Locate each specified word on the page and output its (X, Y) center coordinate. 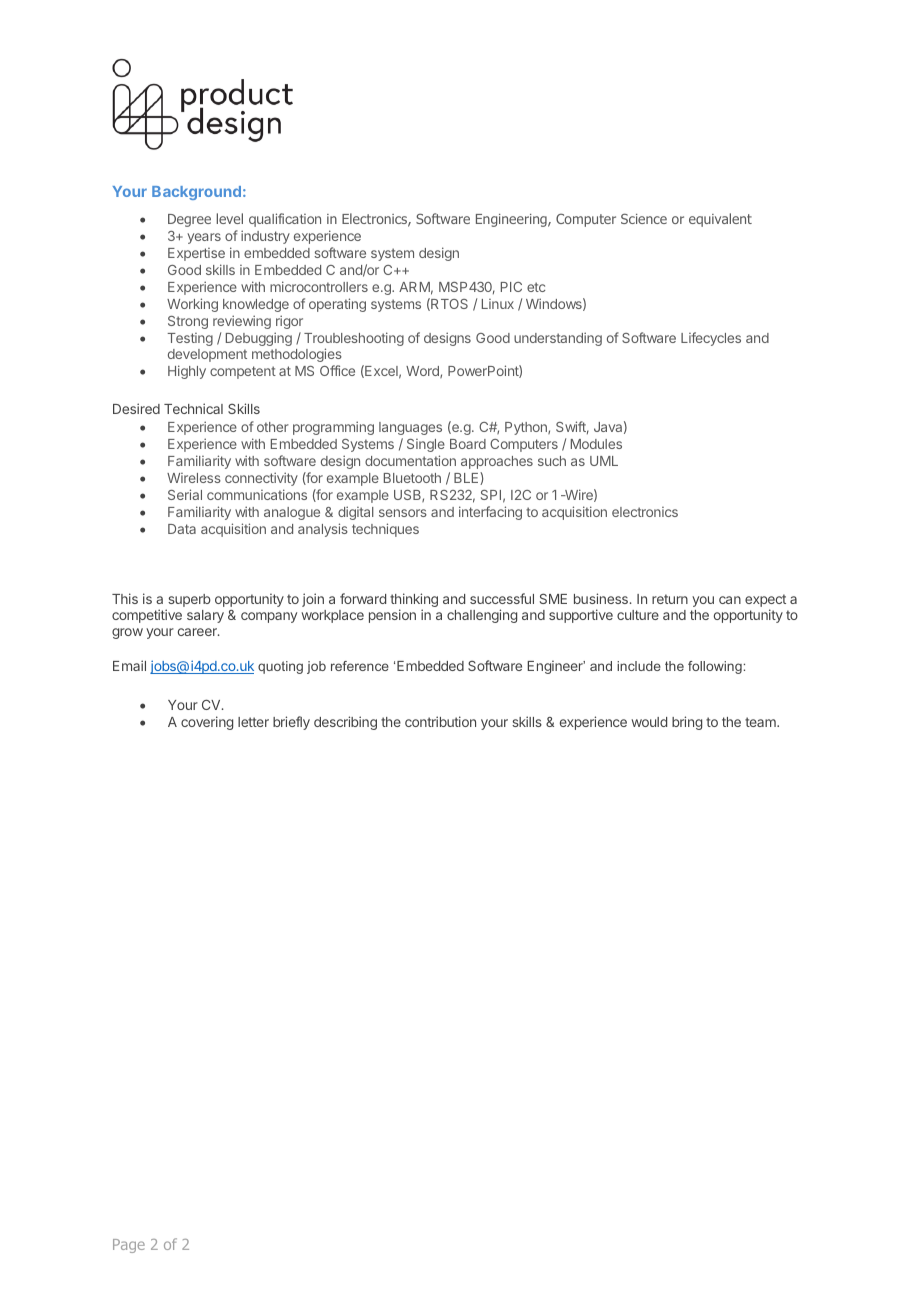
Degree (189, 220)
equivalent (720, 220)
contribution (440, 721)
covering (207, 723)
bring (687, 723)
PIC (511, 287)
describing (345, 723)
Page (129, 1246)
